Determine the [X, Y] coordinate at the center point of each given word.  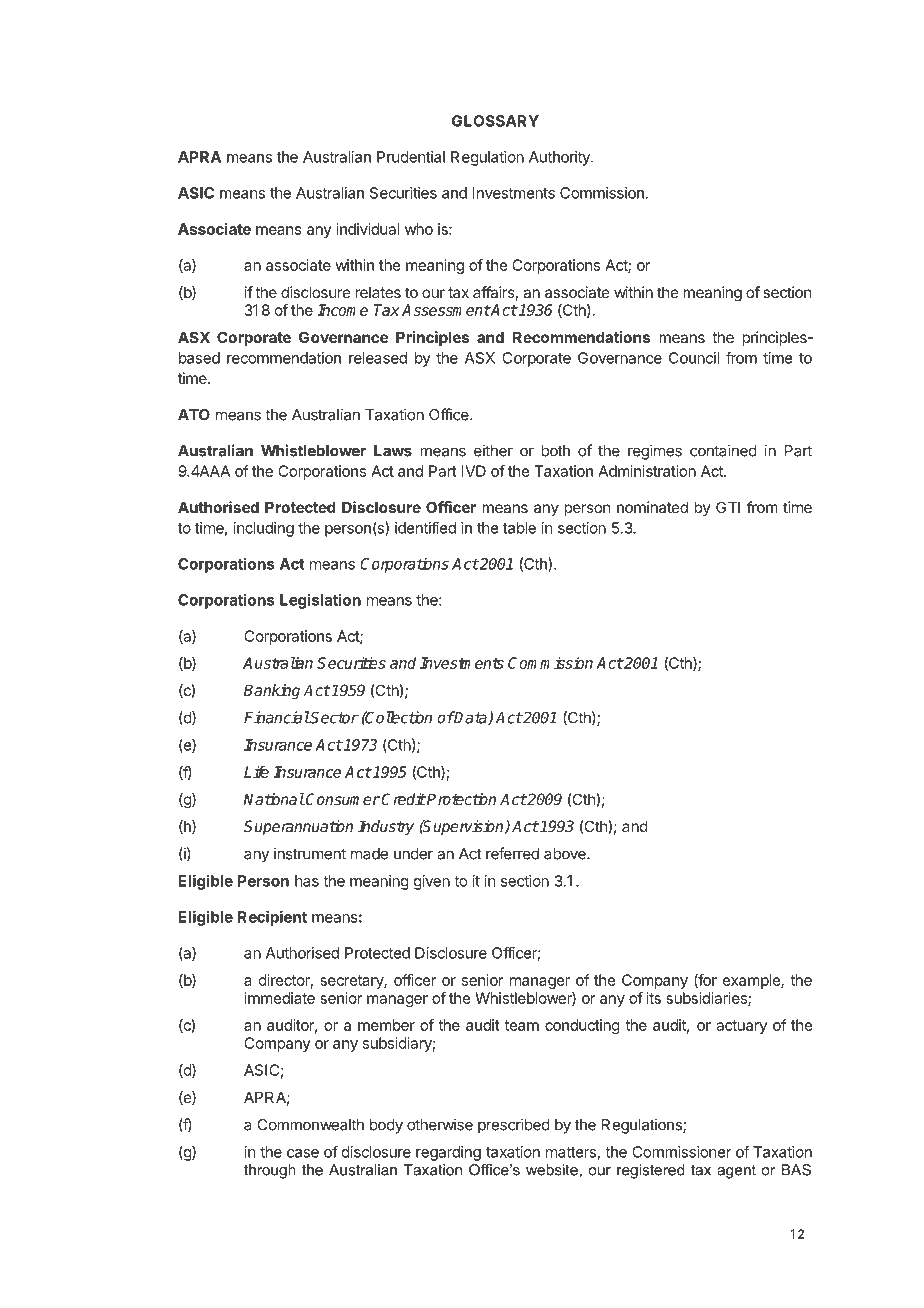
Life [256, 772]
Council [694, 358]
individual [368, 229]
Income [342, 310]
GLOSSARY [495, 121]
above [566, 854]
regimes [655, 452]
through [270, 1171]
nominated [652, 507]
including [264, 529]
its [654, 998]
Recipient [272, 918]
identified [425, 527]
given [432, 882]
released [378, 358]
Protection [460, 799]
